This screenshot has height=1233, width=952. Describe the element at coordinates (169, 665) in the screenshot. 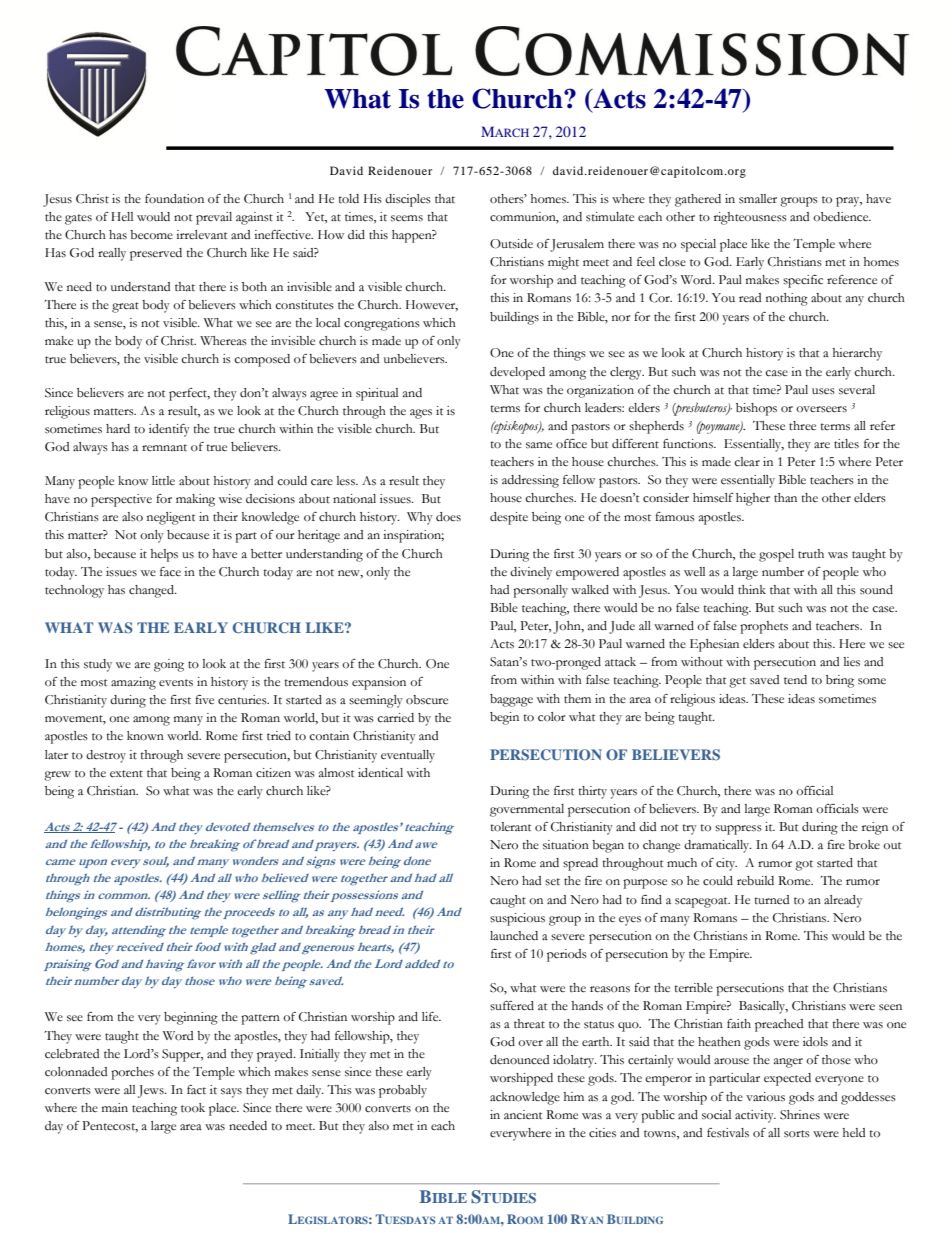

I see `going` at that location.
